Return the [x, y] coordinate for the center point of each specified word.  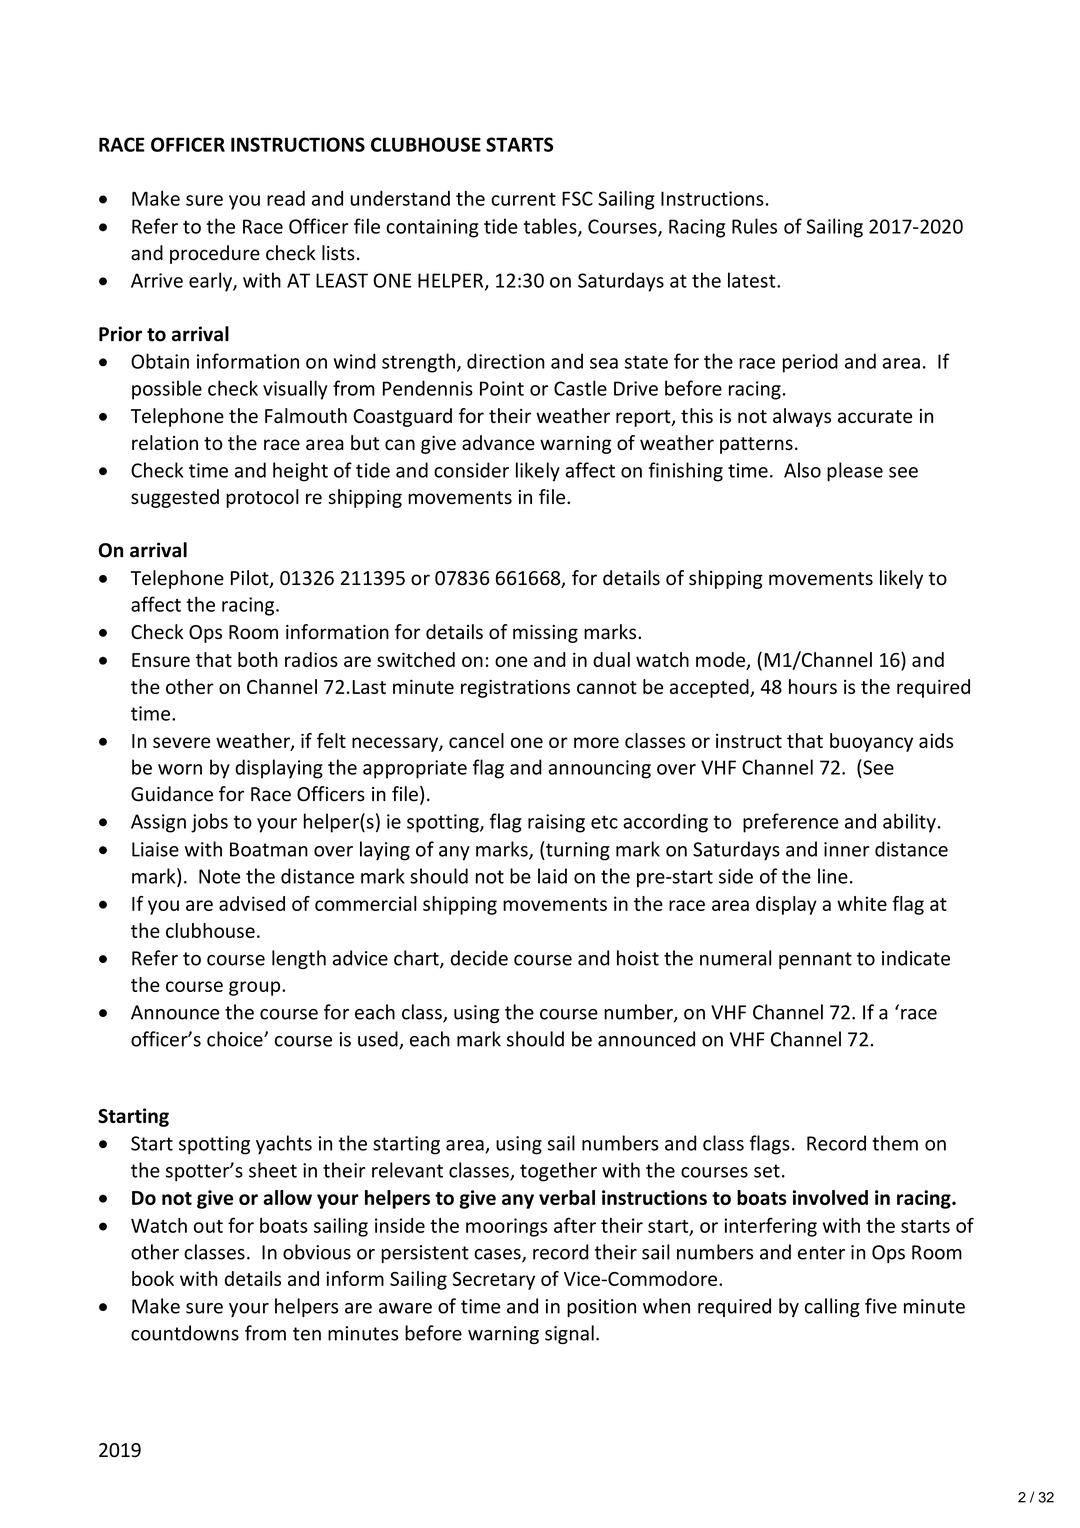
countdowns [185, 1333]
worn [180, 769]
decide [479, 958]
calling [832, 1307]
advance [498, 442]
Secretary [494, 1281]
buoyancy [871, 742]
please [855, 472]
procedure [215, 254]
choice [236, 1039]
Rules [754, 226]
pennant [815, 960]
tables [551, 227]
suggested [175, 498]
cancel [476, 740]
